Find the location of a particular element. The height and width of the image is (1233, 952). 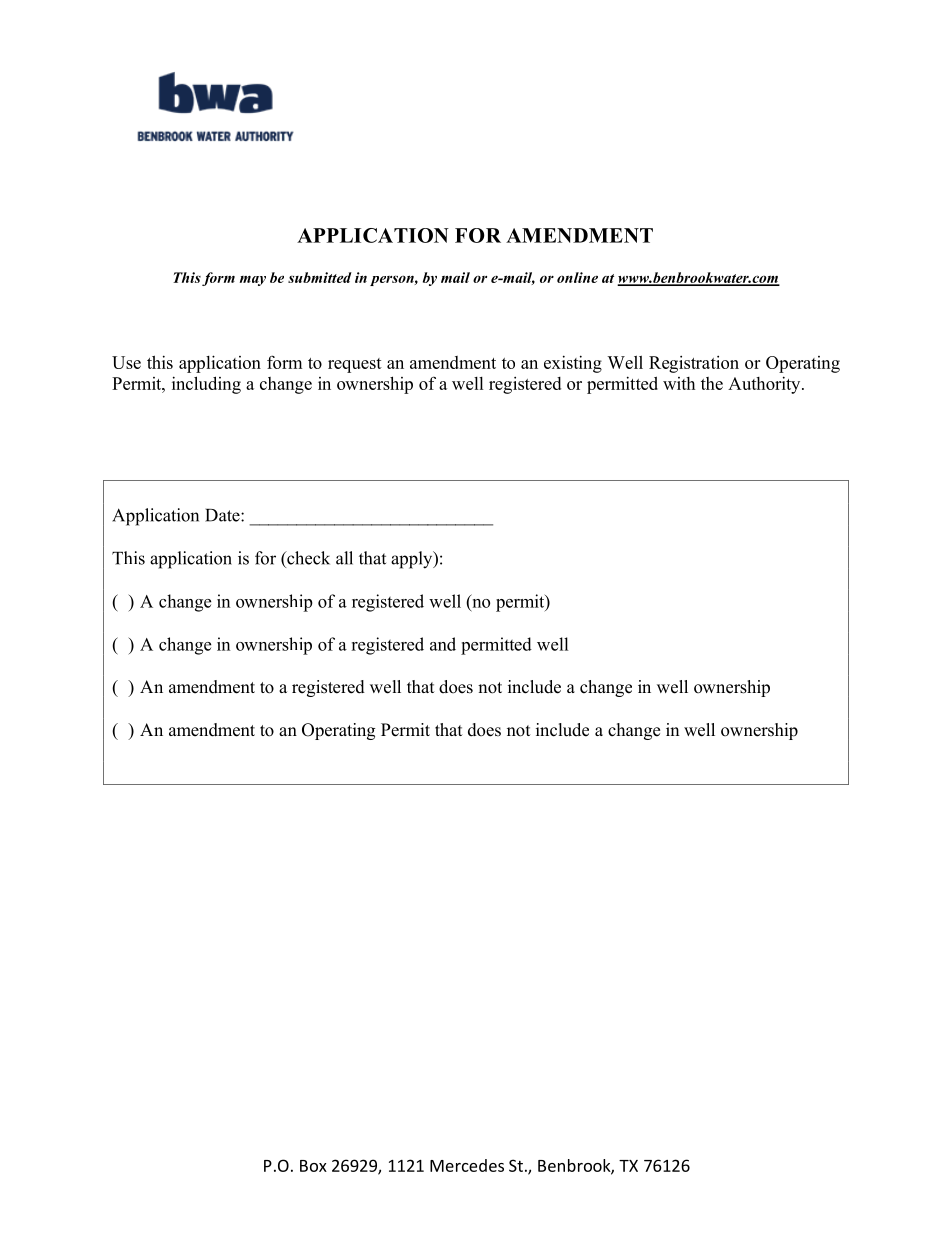

request is located at coordinates (355, 365).
